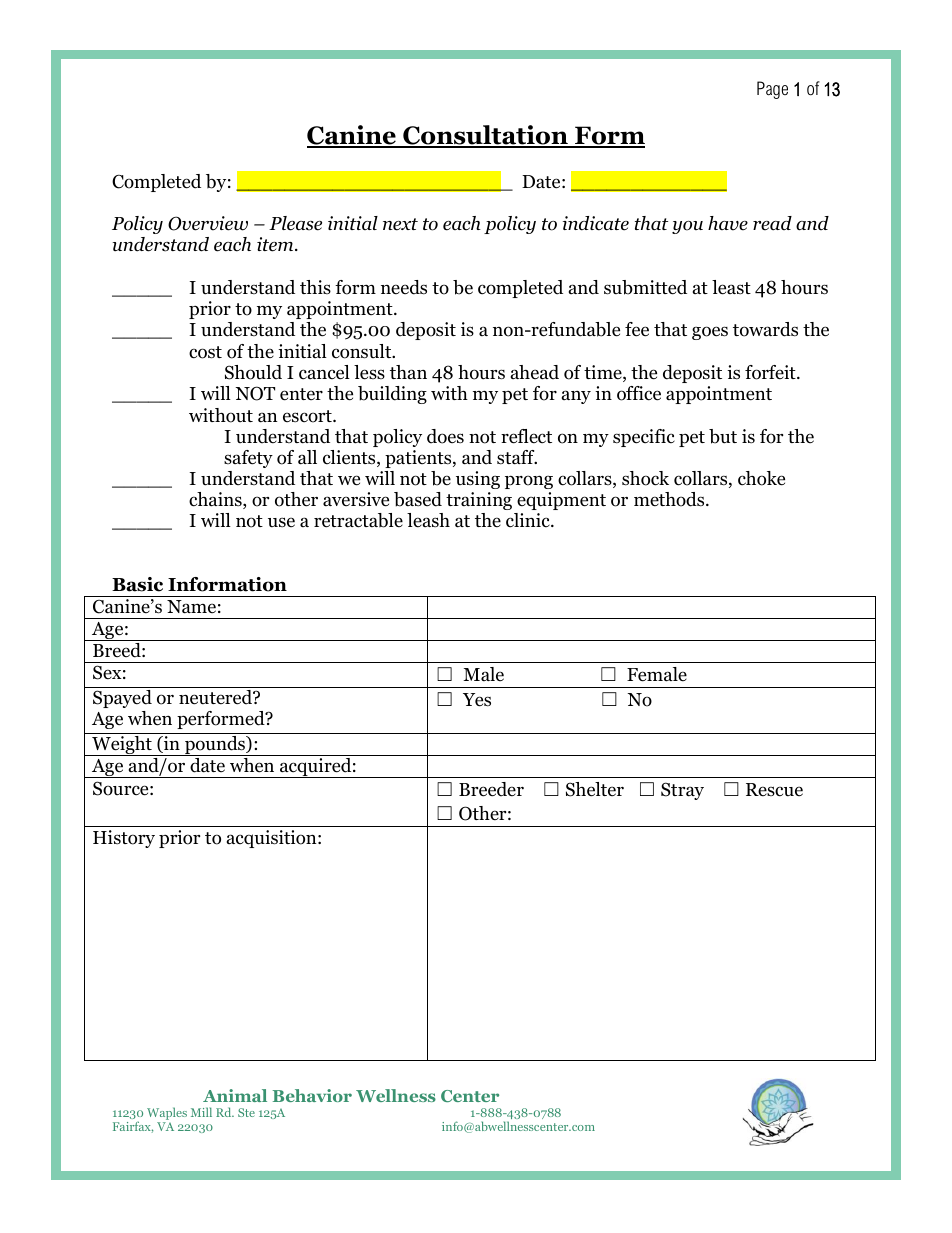  I want to click on next, so click(400, 224).
